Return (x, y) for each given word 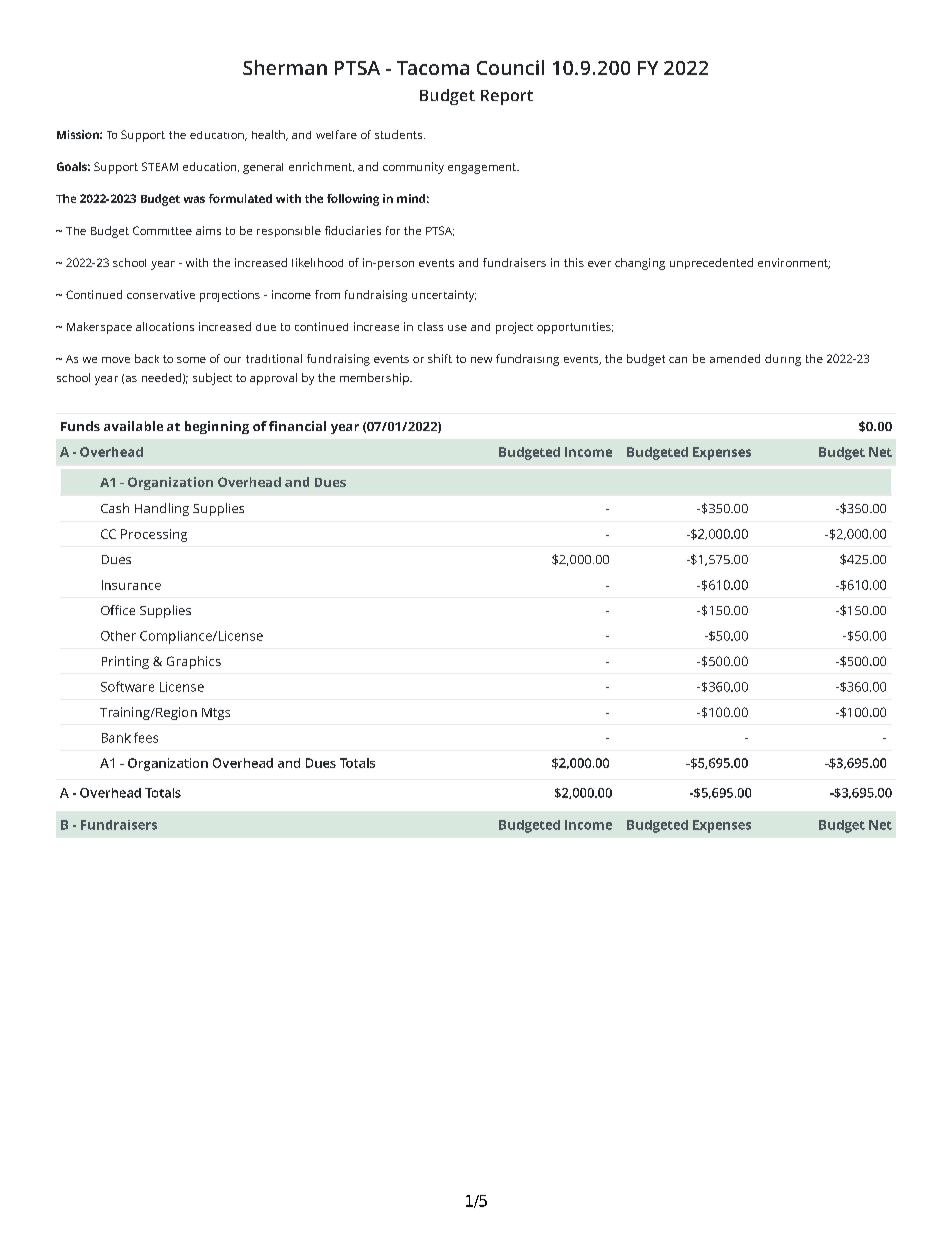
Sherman (285, 67)
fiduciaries (353, 230)
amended (735, 358)
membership (375, 379)
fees (146, 737)
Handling (162, 509)
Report (507, 97)
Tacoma (433, 68)
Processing (154, 535)
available (133, 426)
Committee (162, 230)
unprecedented (711, 263)
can (678, 360)
